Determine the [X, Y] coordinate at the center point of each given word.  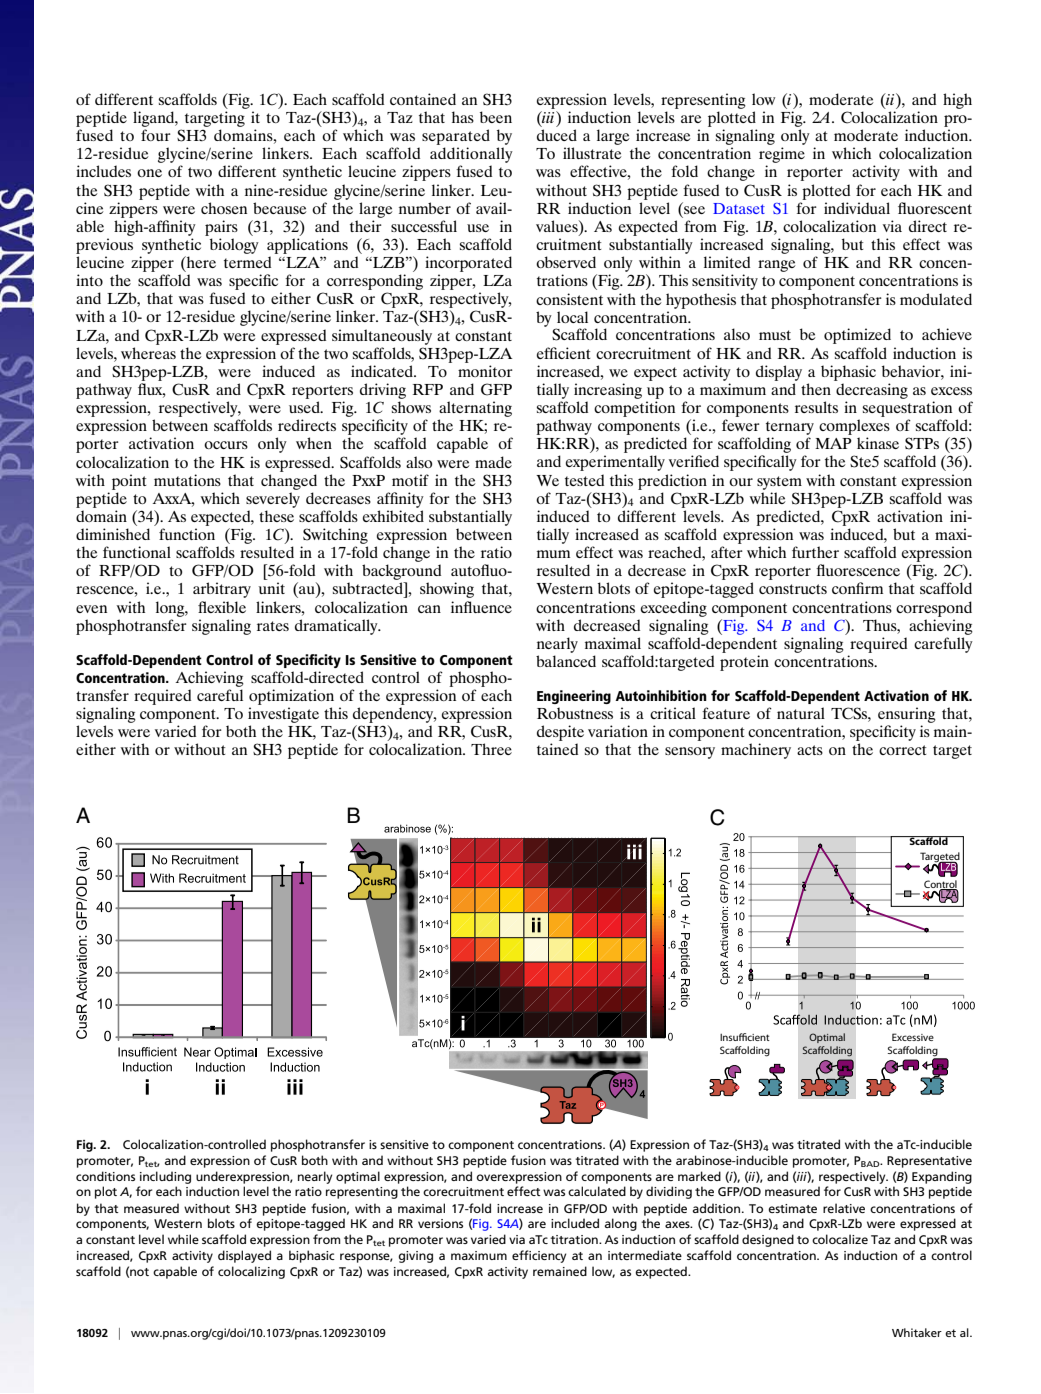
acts [810, 750]
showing [447, 590]
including [165, 1177]
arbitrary [222, 590]
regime [782, 155]
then [816, 389]
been [496, 117]
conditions [105, 1176]
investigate [283, 715]
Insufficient [745, 1037]
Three [491, 749]
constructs [793, 589]
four [156, 135]
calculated [597, 1191]
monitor [485, 371]
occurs [226, 445]
